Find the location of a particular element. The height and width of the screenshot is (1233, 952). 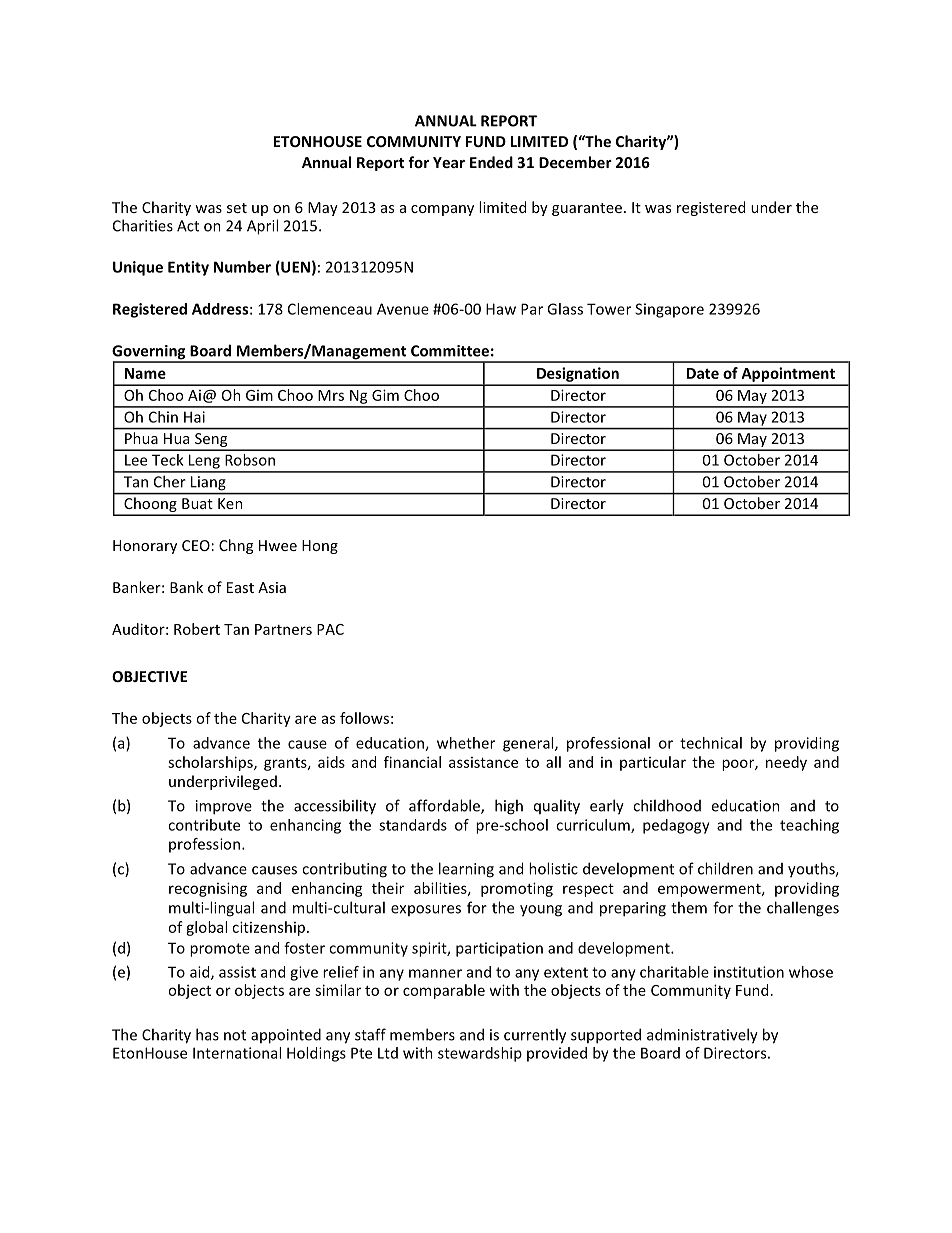

technical is located at coordinates (711, 743).
